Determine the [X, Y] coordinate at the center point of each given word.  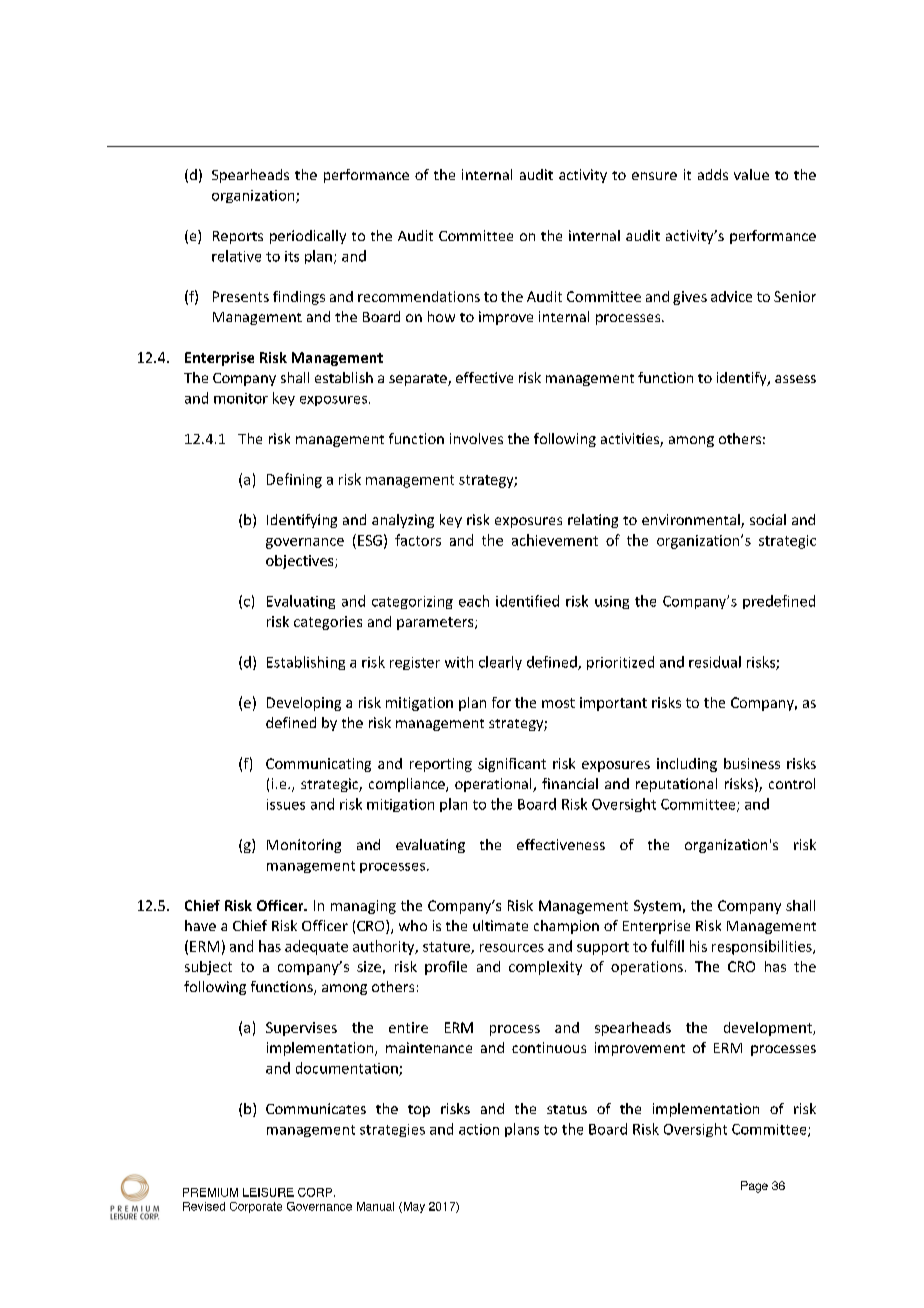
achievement [555, 540]
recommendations [419, 296]
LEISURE [268, 1192]
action [479, 1129]
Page [754, 1187]
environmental [692, 521]
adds [713, 174]
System [657, 907]
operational [494, 785]
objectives [301, 562]
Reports [238, 237]
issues [286, 804]
